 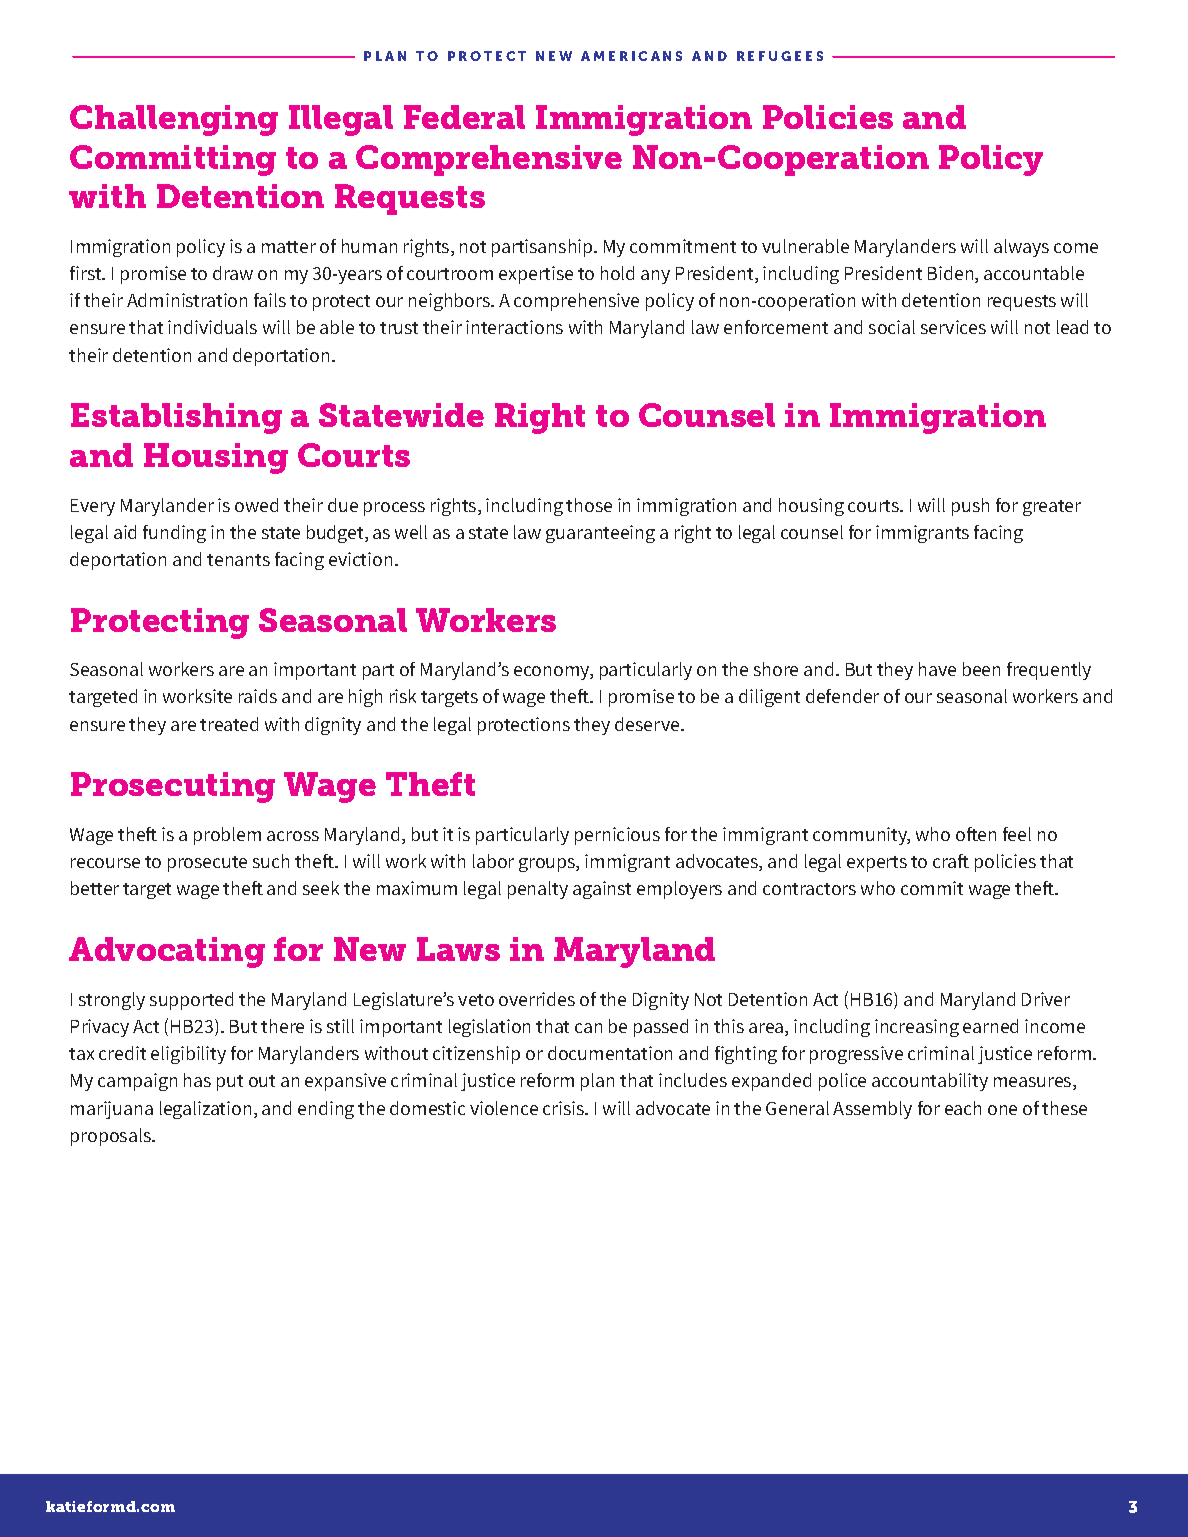 What do you see at coordinates (197, 1080) in the page?
I see `has` at bounding box center [197, 1080].
